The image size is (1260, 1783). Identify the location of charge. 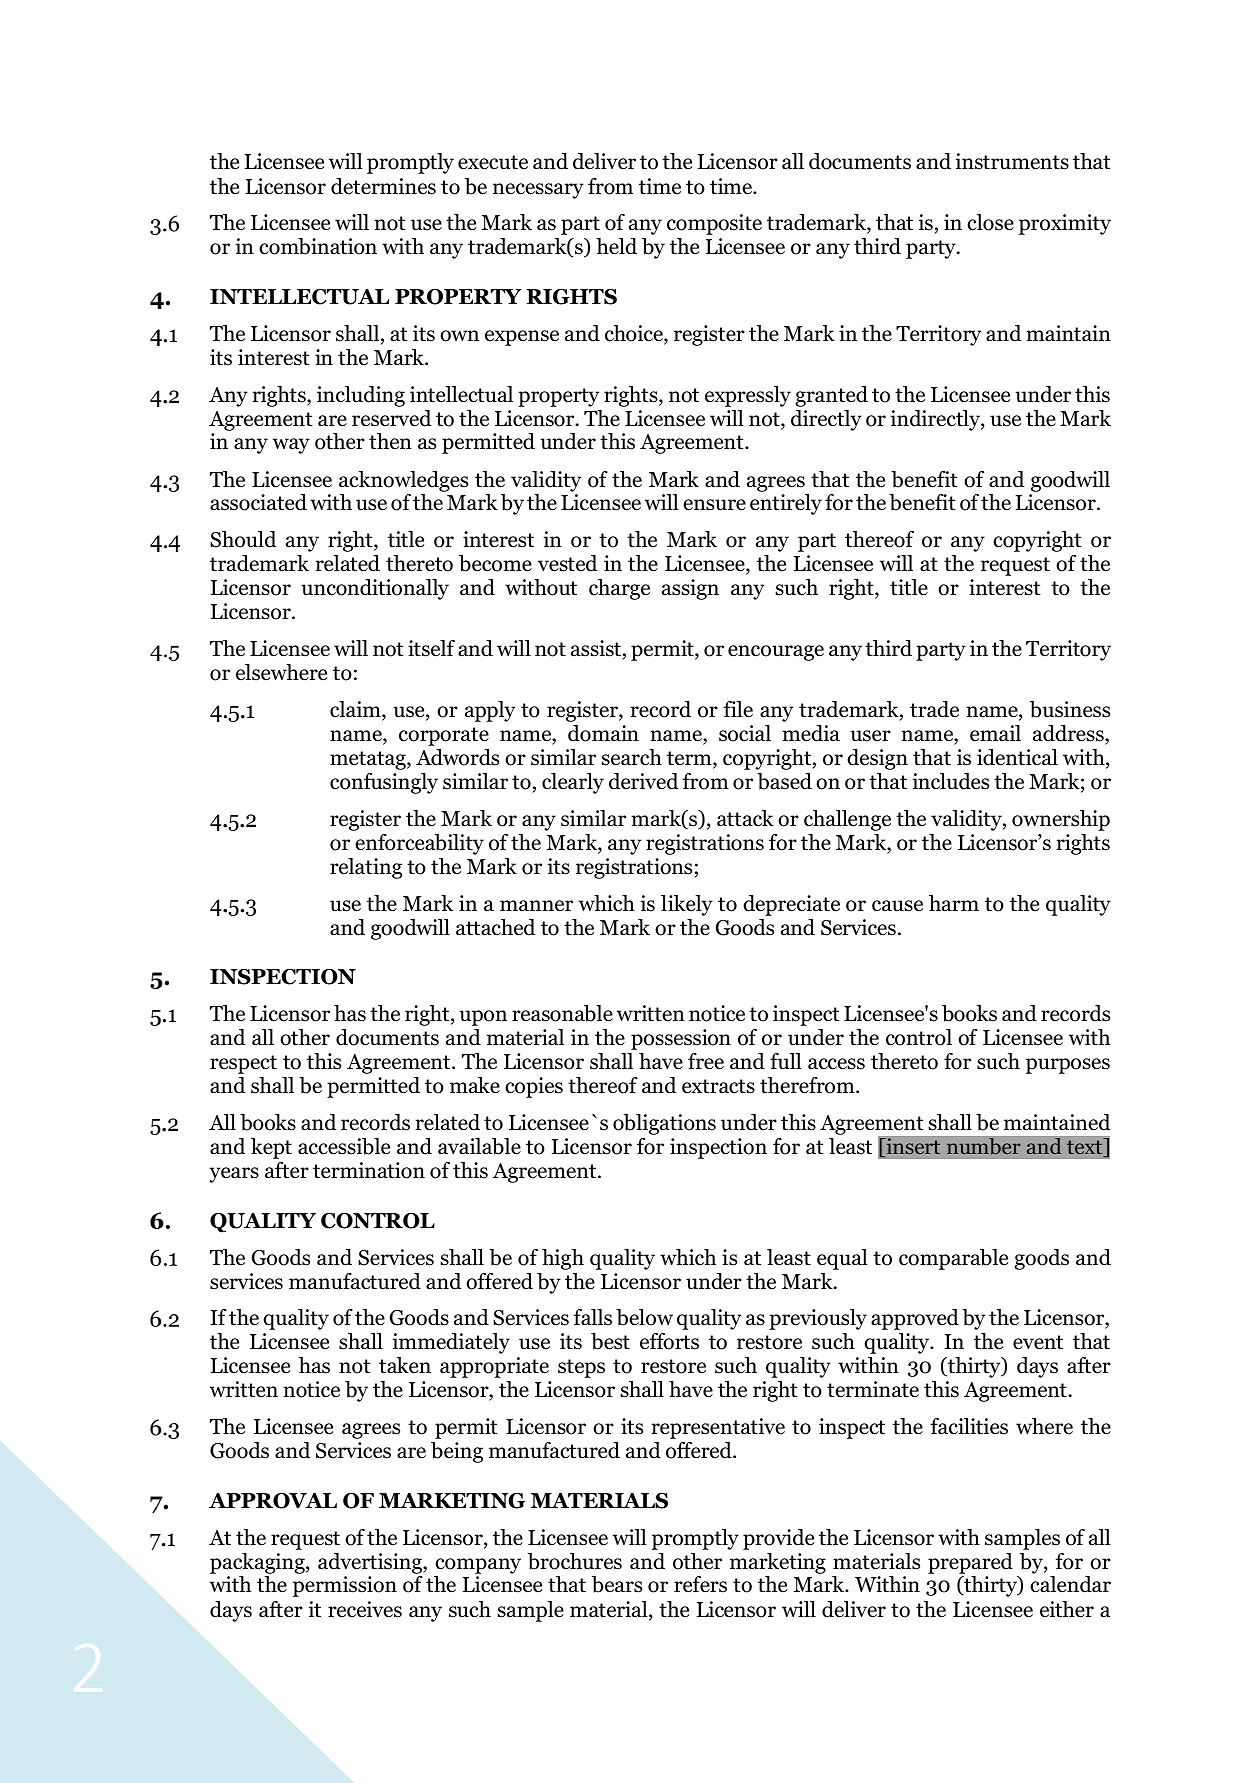
(619, 589).
